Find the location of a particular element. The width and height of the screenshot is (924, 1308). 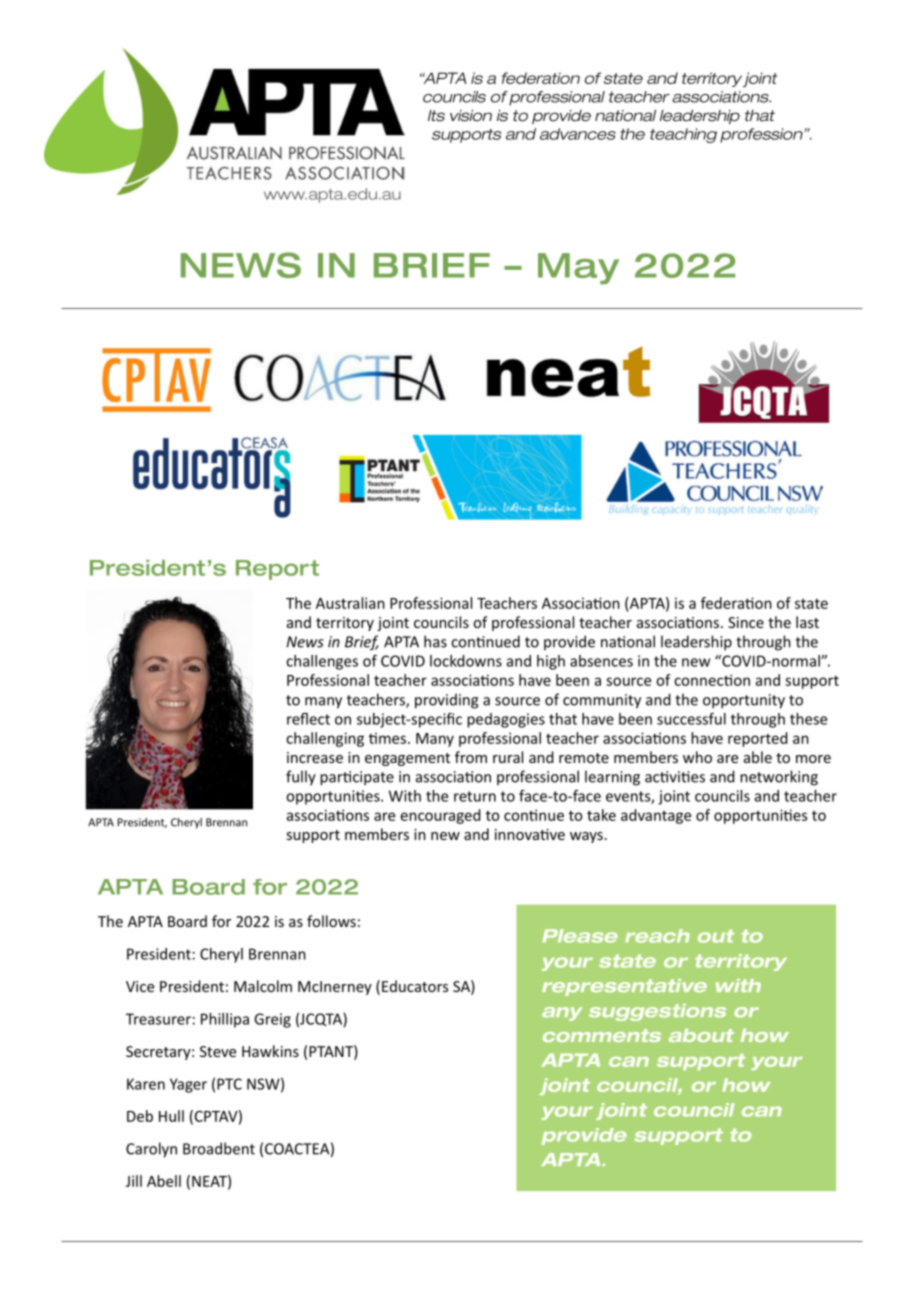

vision is located at coordinates (471, 116).
